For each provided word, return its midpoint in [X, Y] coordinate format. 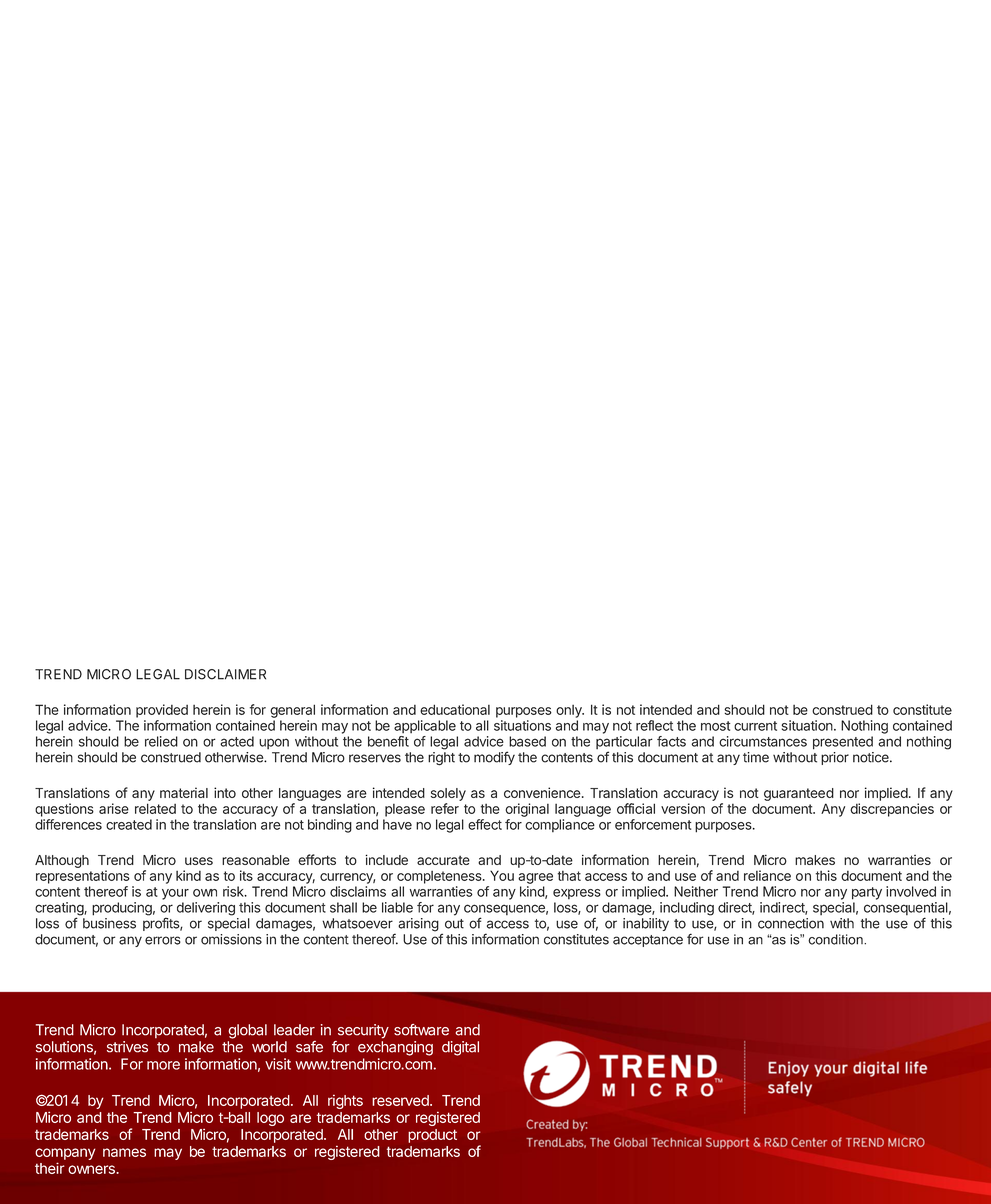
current [755, 726]
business [109, 923]
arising [418, 925]
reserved [401, 1100]
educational [455, 709]
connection [791, 923]
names [124, 1152]
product [432, 1136]
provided [162, 711]
